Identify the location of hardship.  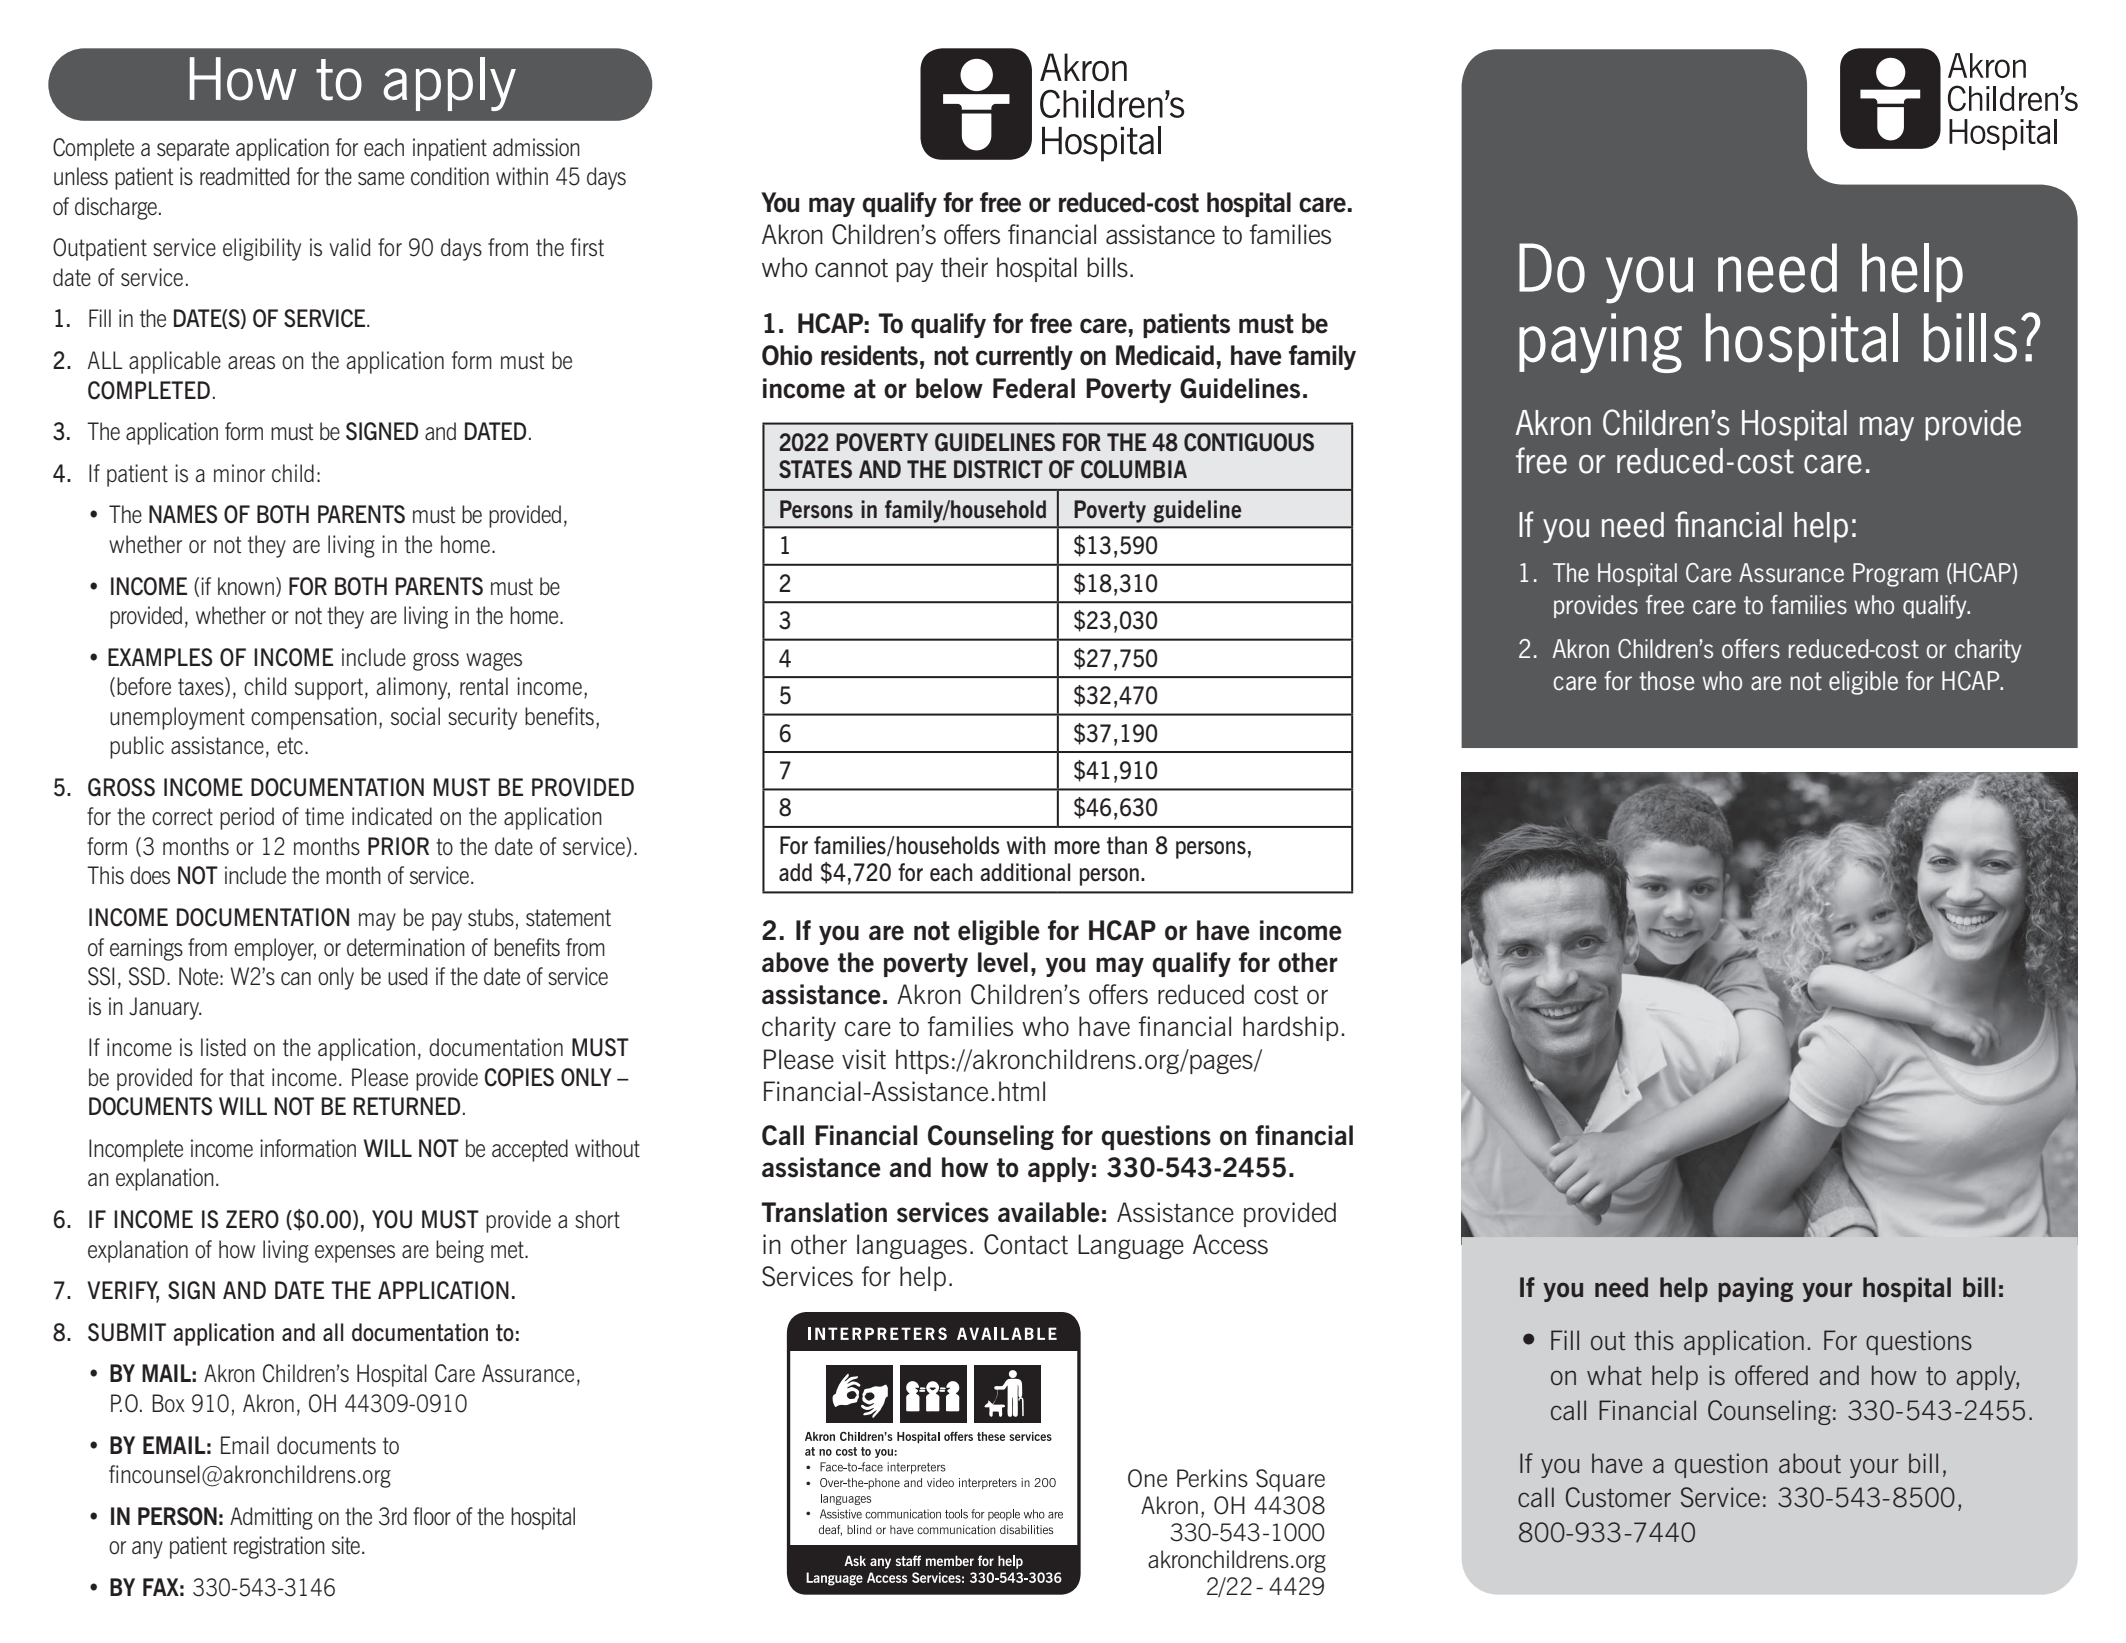
(1290, 1028).
